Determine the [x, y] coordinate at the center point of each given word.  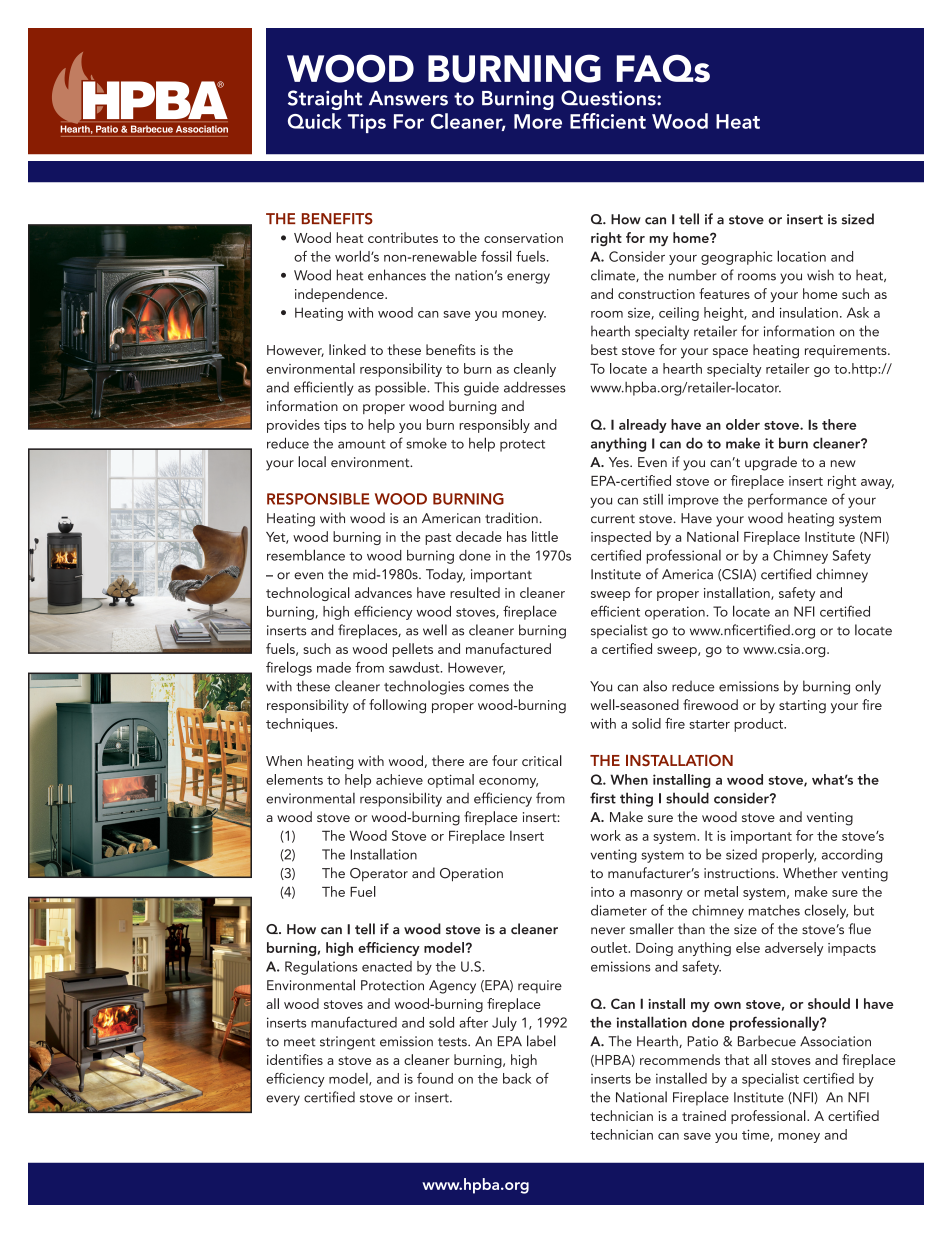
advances [383, 592]
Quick [315, 121]
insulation [809, 312]
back [517, 1078]
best [604, 349]
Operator [379, 874]
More [538, 121]
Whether [810, 872]
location [801, 256]
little [545, 536]
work [605, 835]
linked [347, 349]
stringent [347, 1043]
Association [835, 1041]
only [868, 687]
